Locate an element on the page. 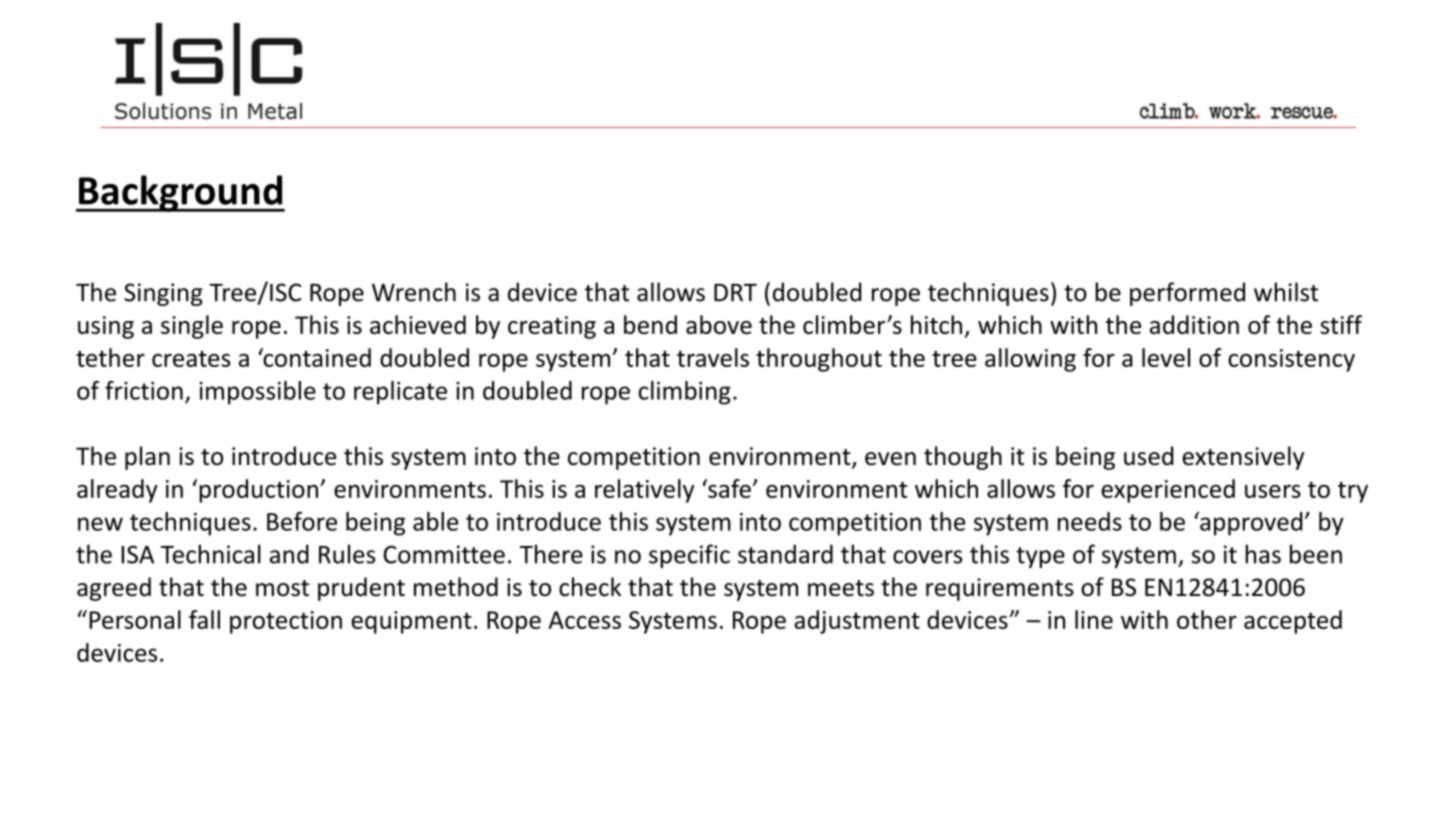 The width and height of the image is (1456, 819). performed is located at coordinates (1187, 294).
